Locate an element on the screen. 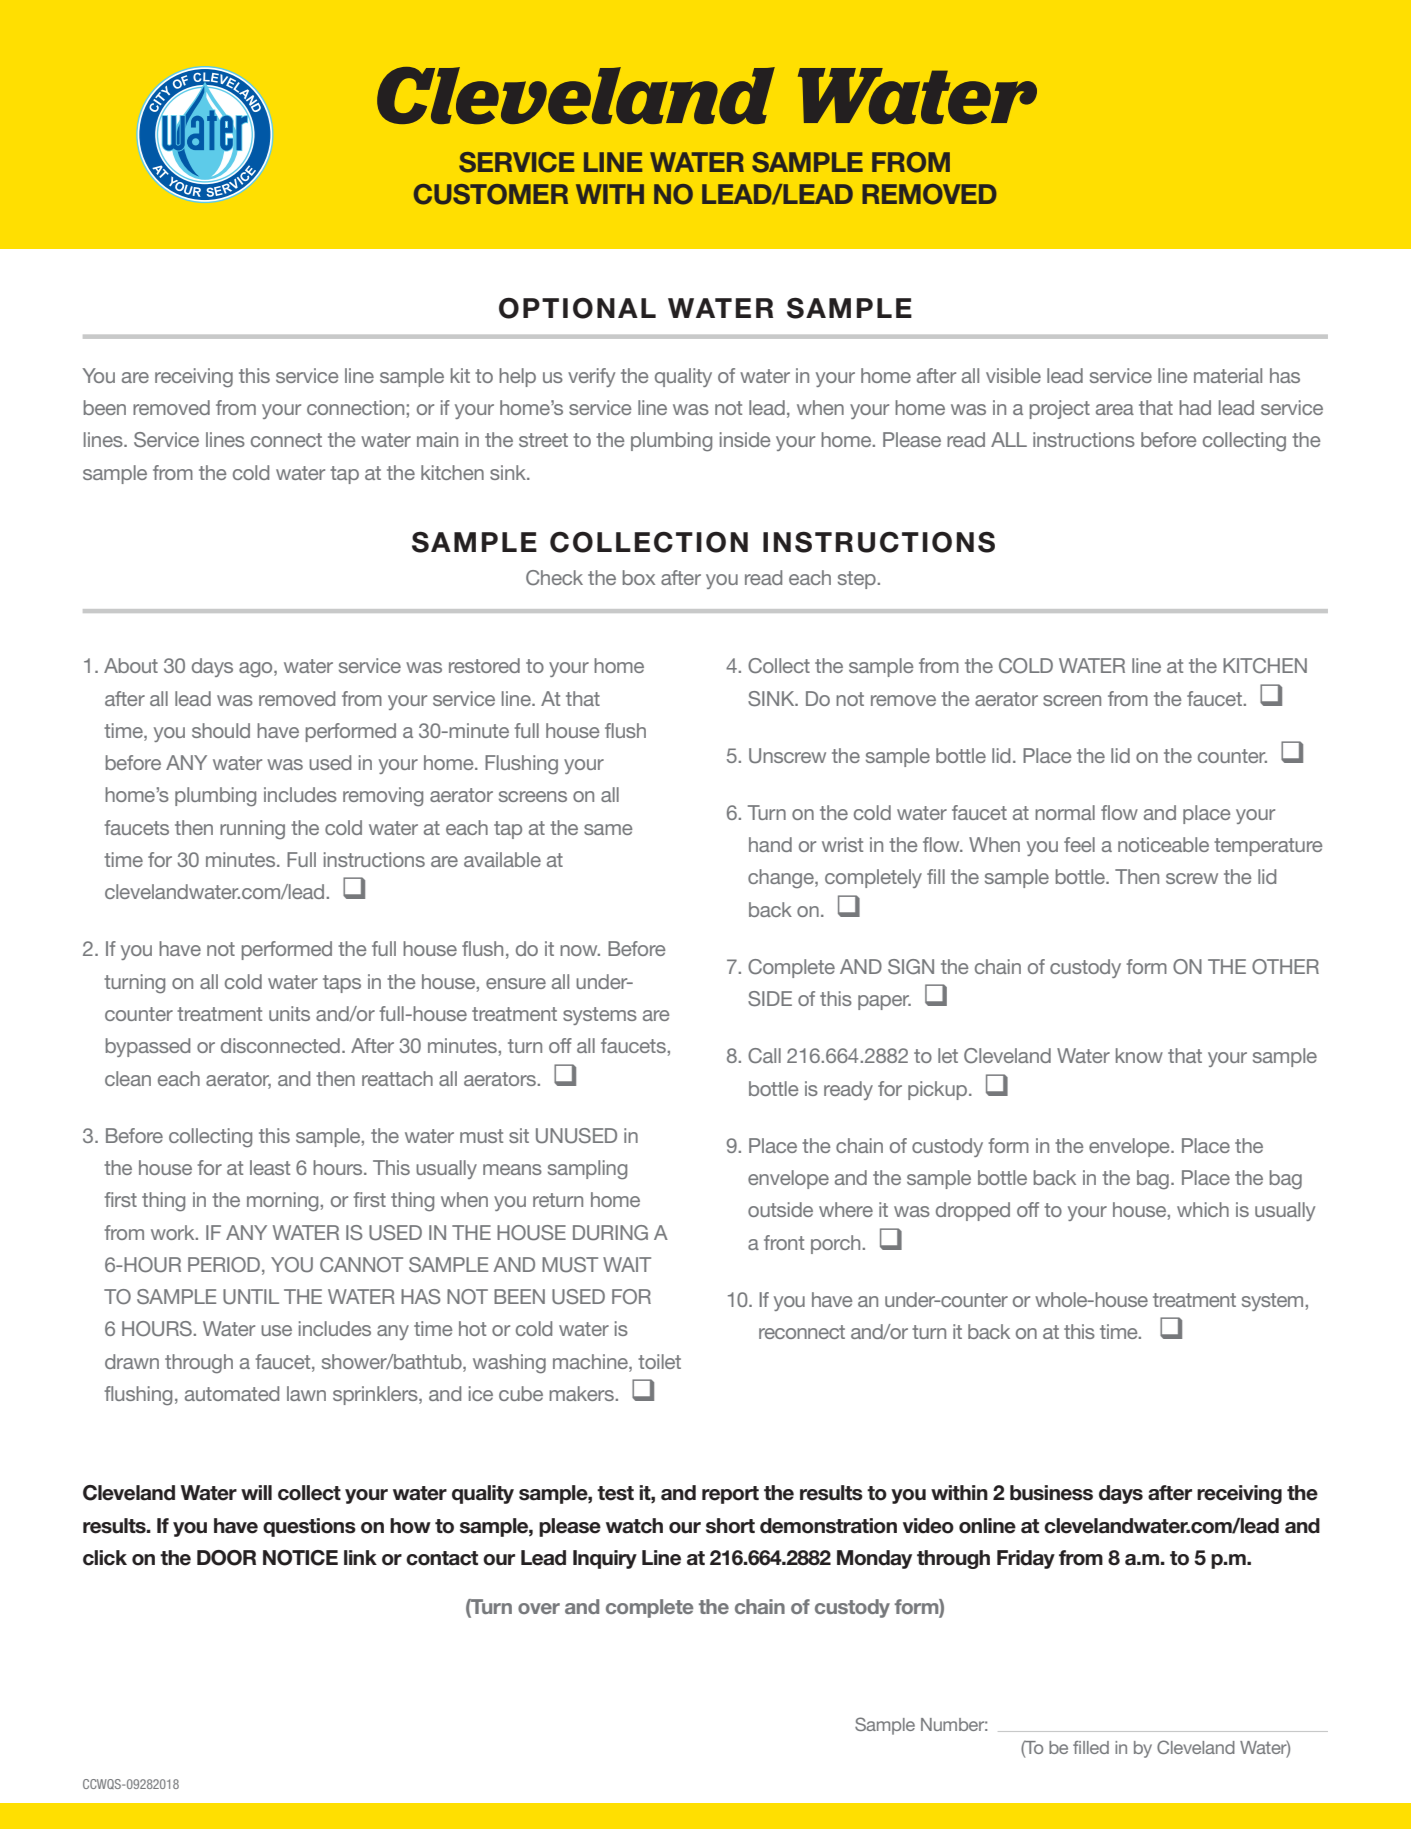  area is located at coordinates (1115, 409).
